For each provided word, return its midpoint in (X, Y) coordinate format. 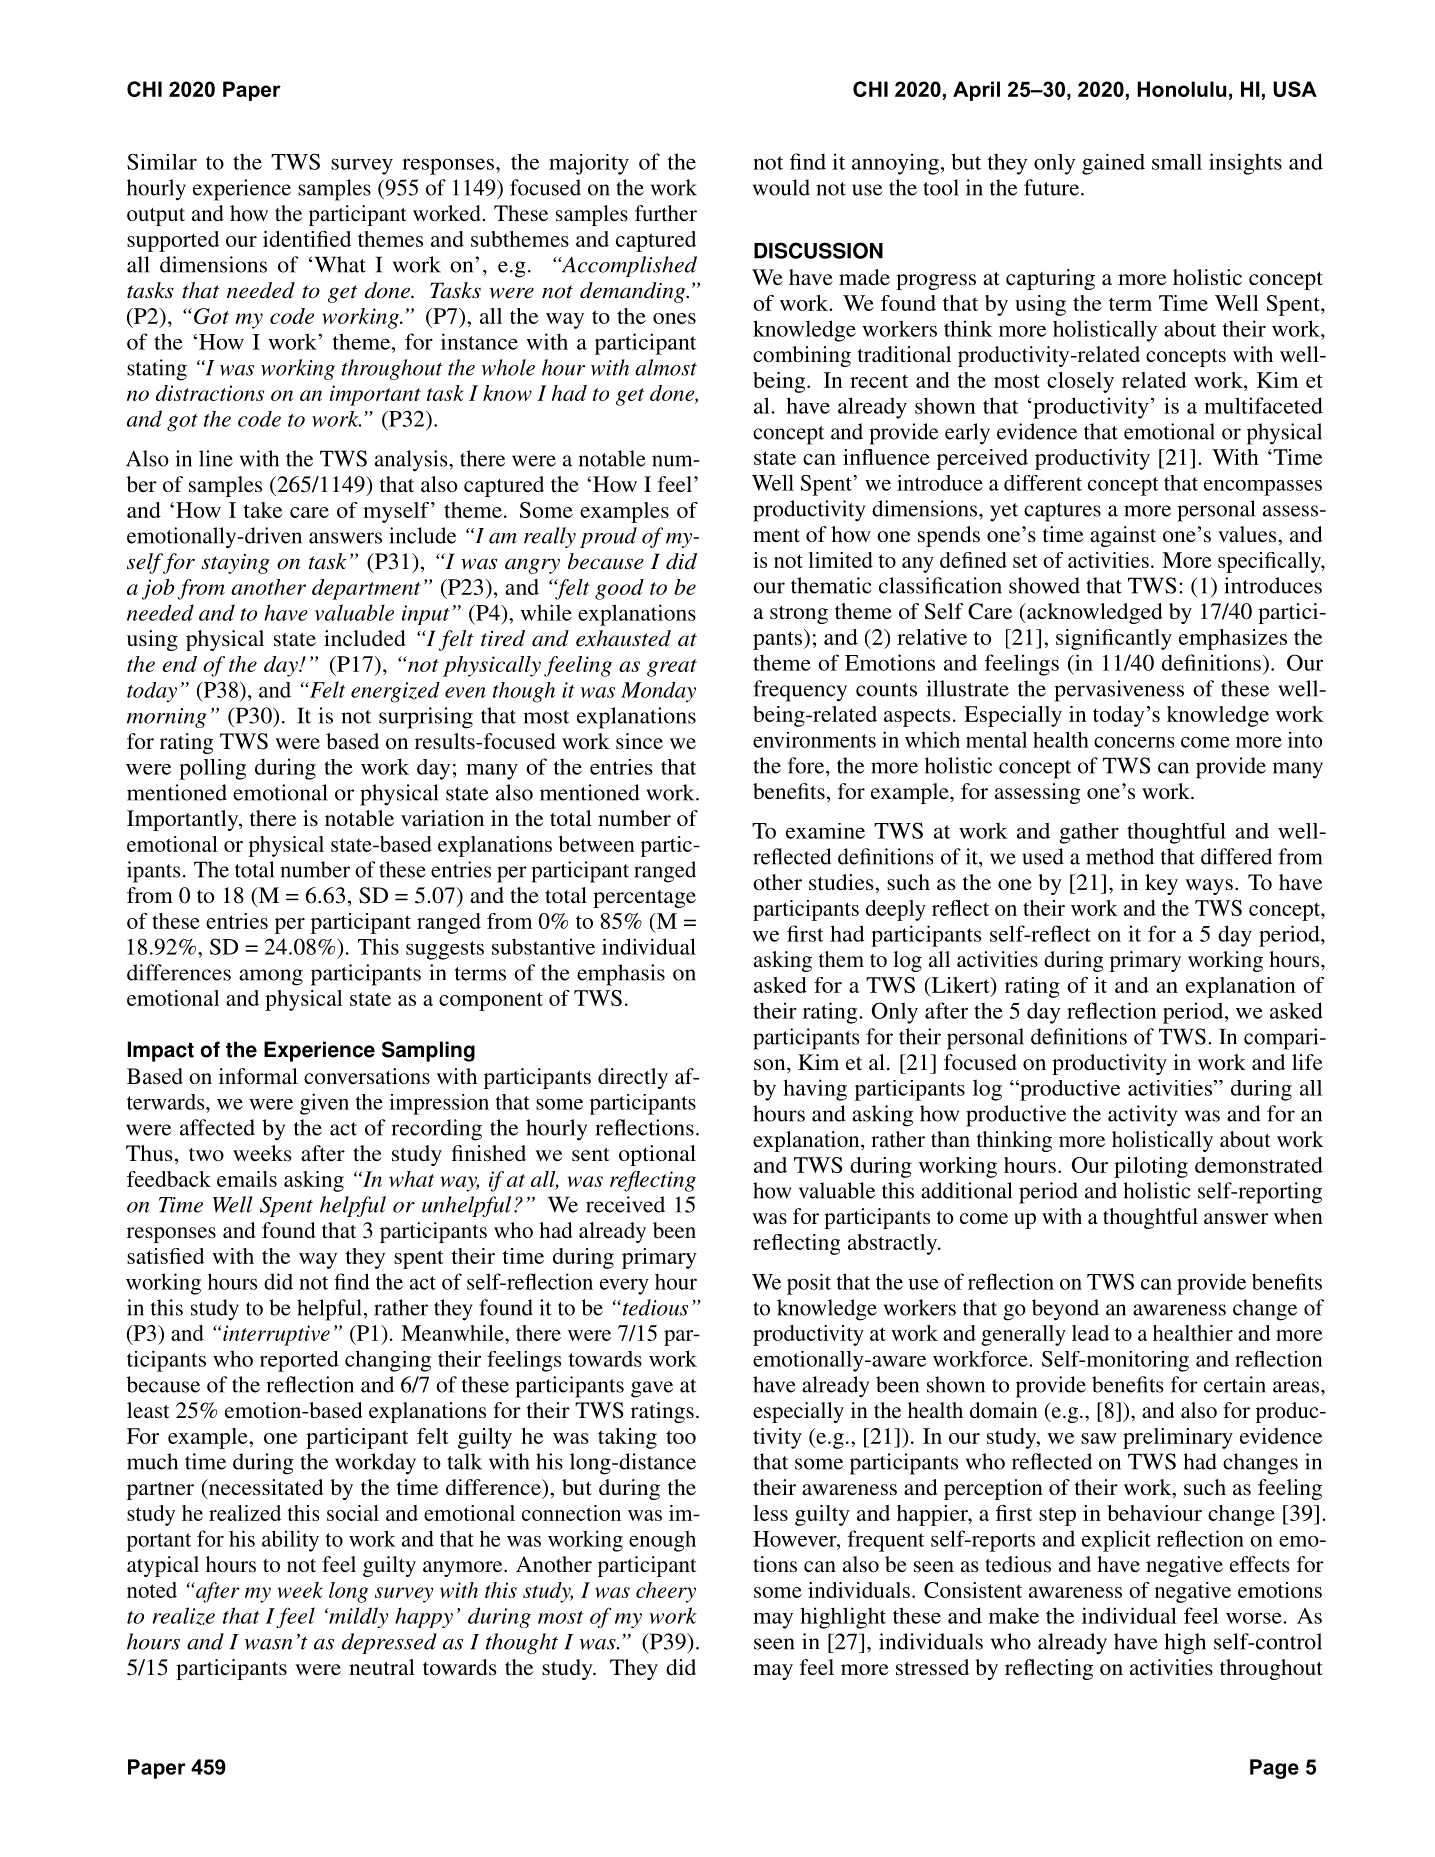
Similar (162, 162)
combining (802, 356)
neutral (382, 1667)
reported (299, 1361)
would (781, 187)
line (216, 458)
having (815, 1090)
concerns (1134, 742)
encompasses (1263, 488)
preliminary (1178, 1438)
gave (652, 1389)
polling (212, 769)
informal (258, 1076)
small (1177, 162)
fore (807, 765)
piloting (1151, 1167)
